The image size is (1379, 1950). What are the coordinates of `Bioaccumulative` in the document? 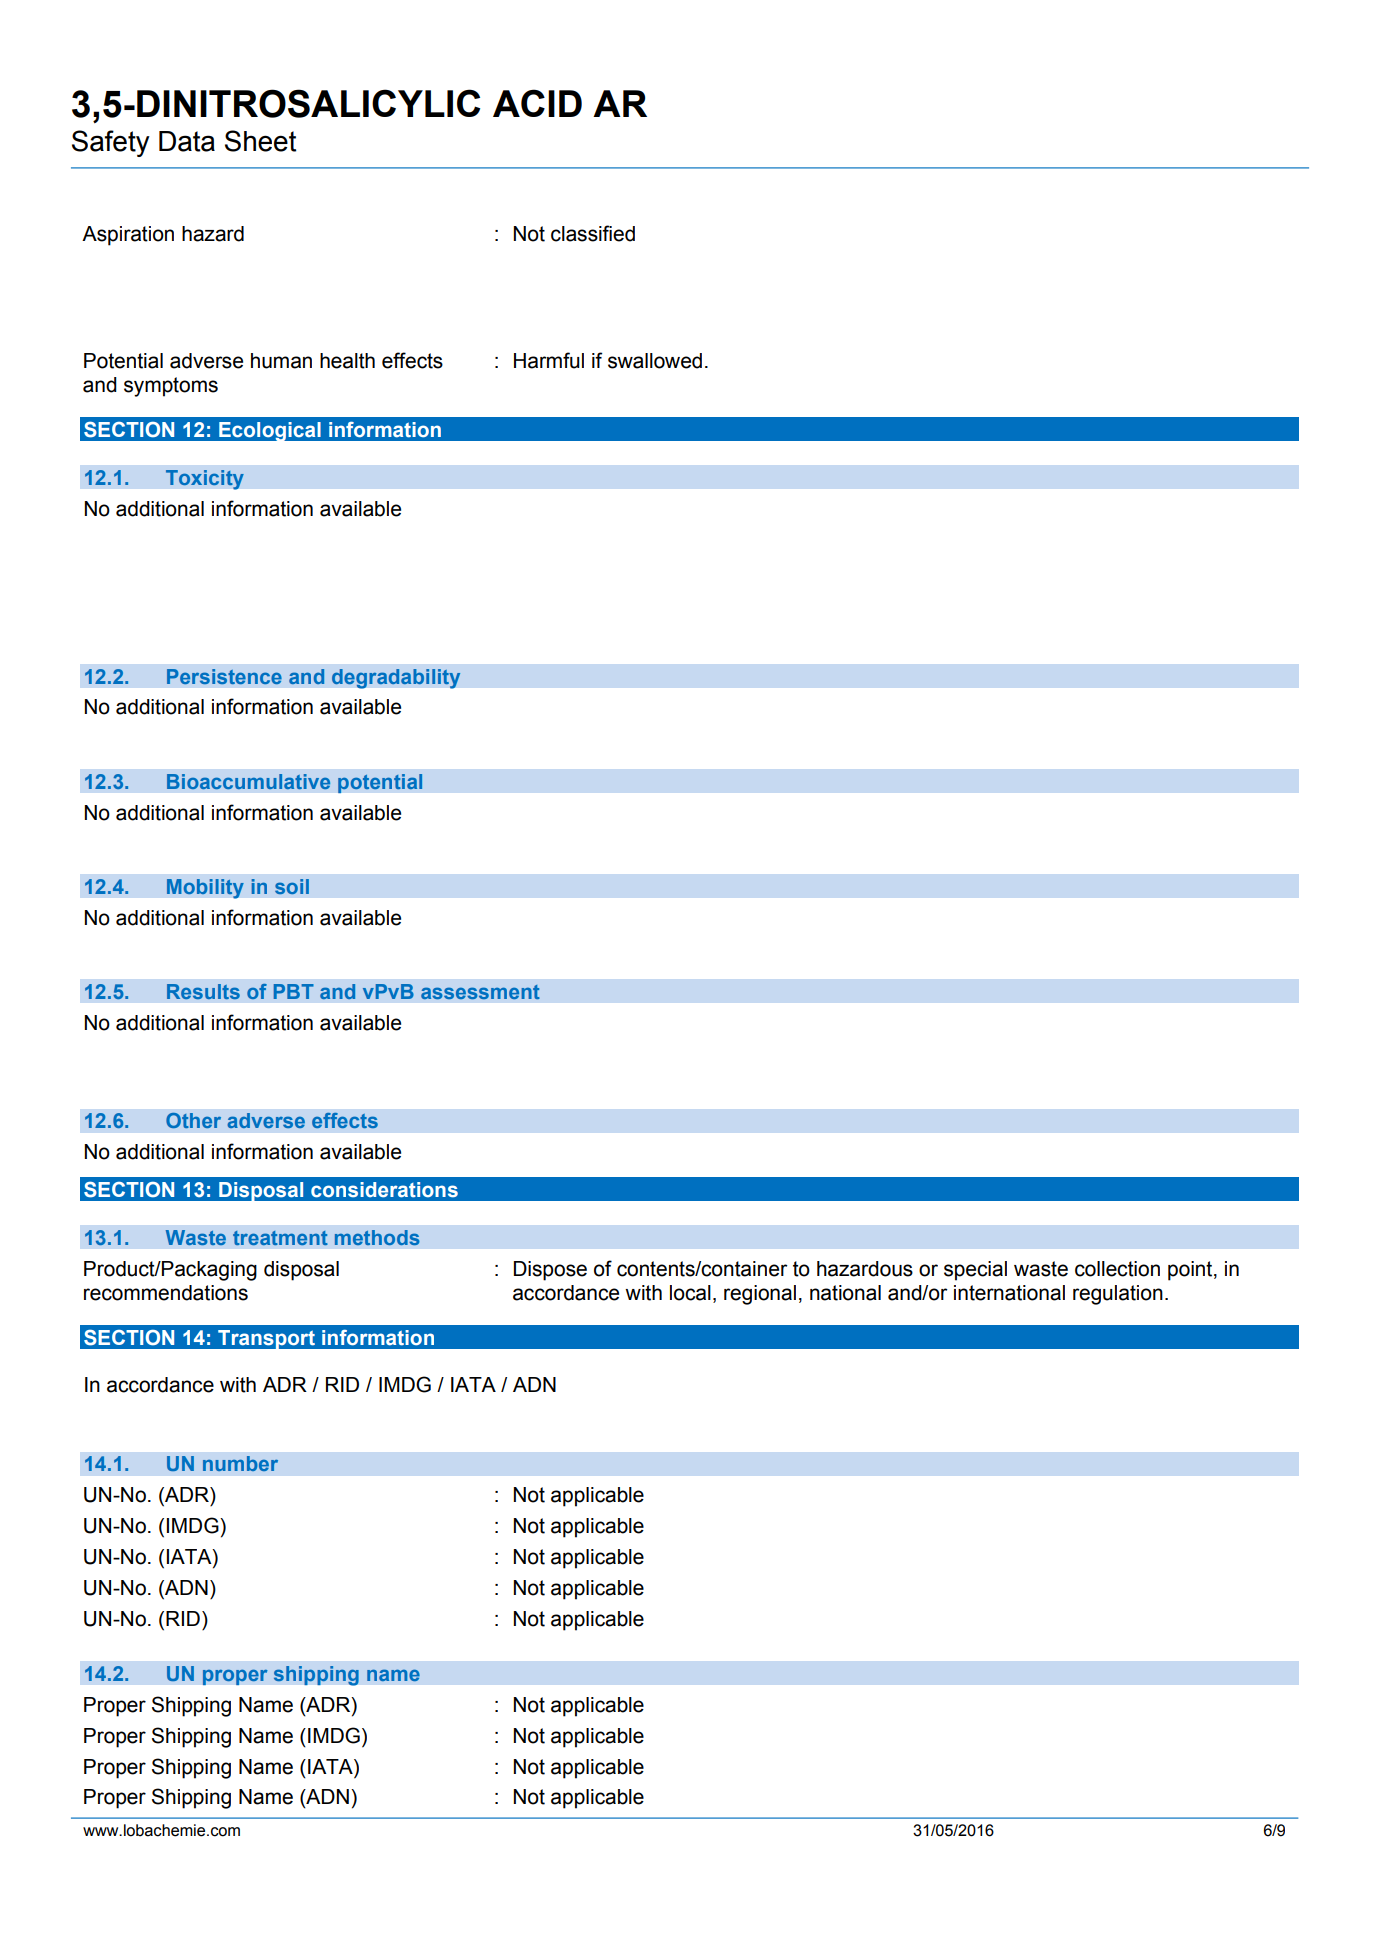 It's located at (248, 781).
